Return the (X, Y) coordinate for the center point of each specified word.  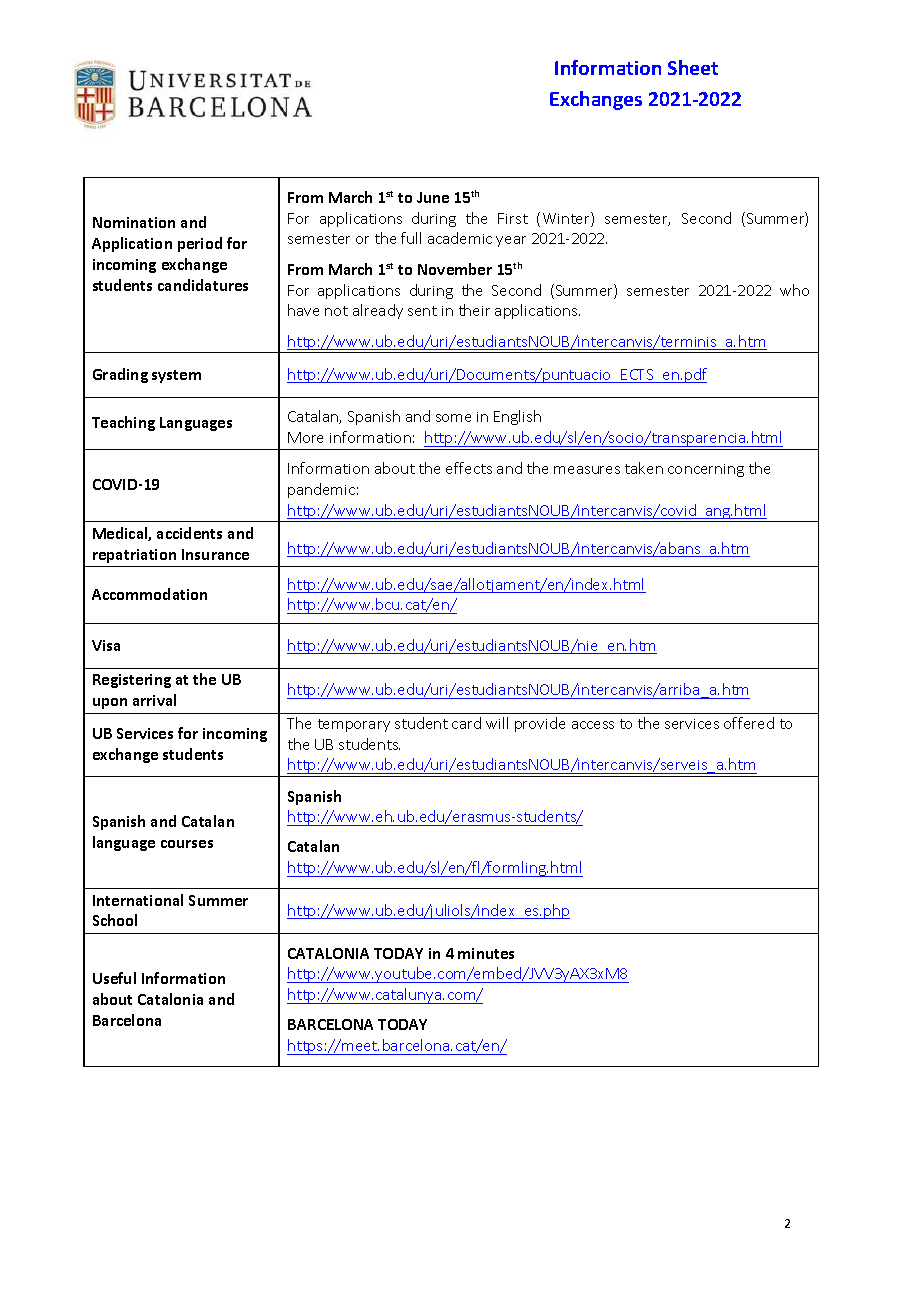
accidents (189, 533)
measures (587, 470)
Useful (114, 978)
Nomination (134, 222)
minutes (486, 953)
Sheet (693, 67)
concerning (706, 470)
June (433, 197)
